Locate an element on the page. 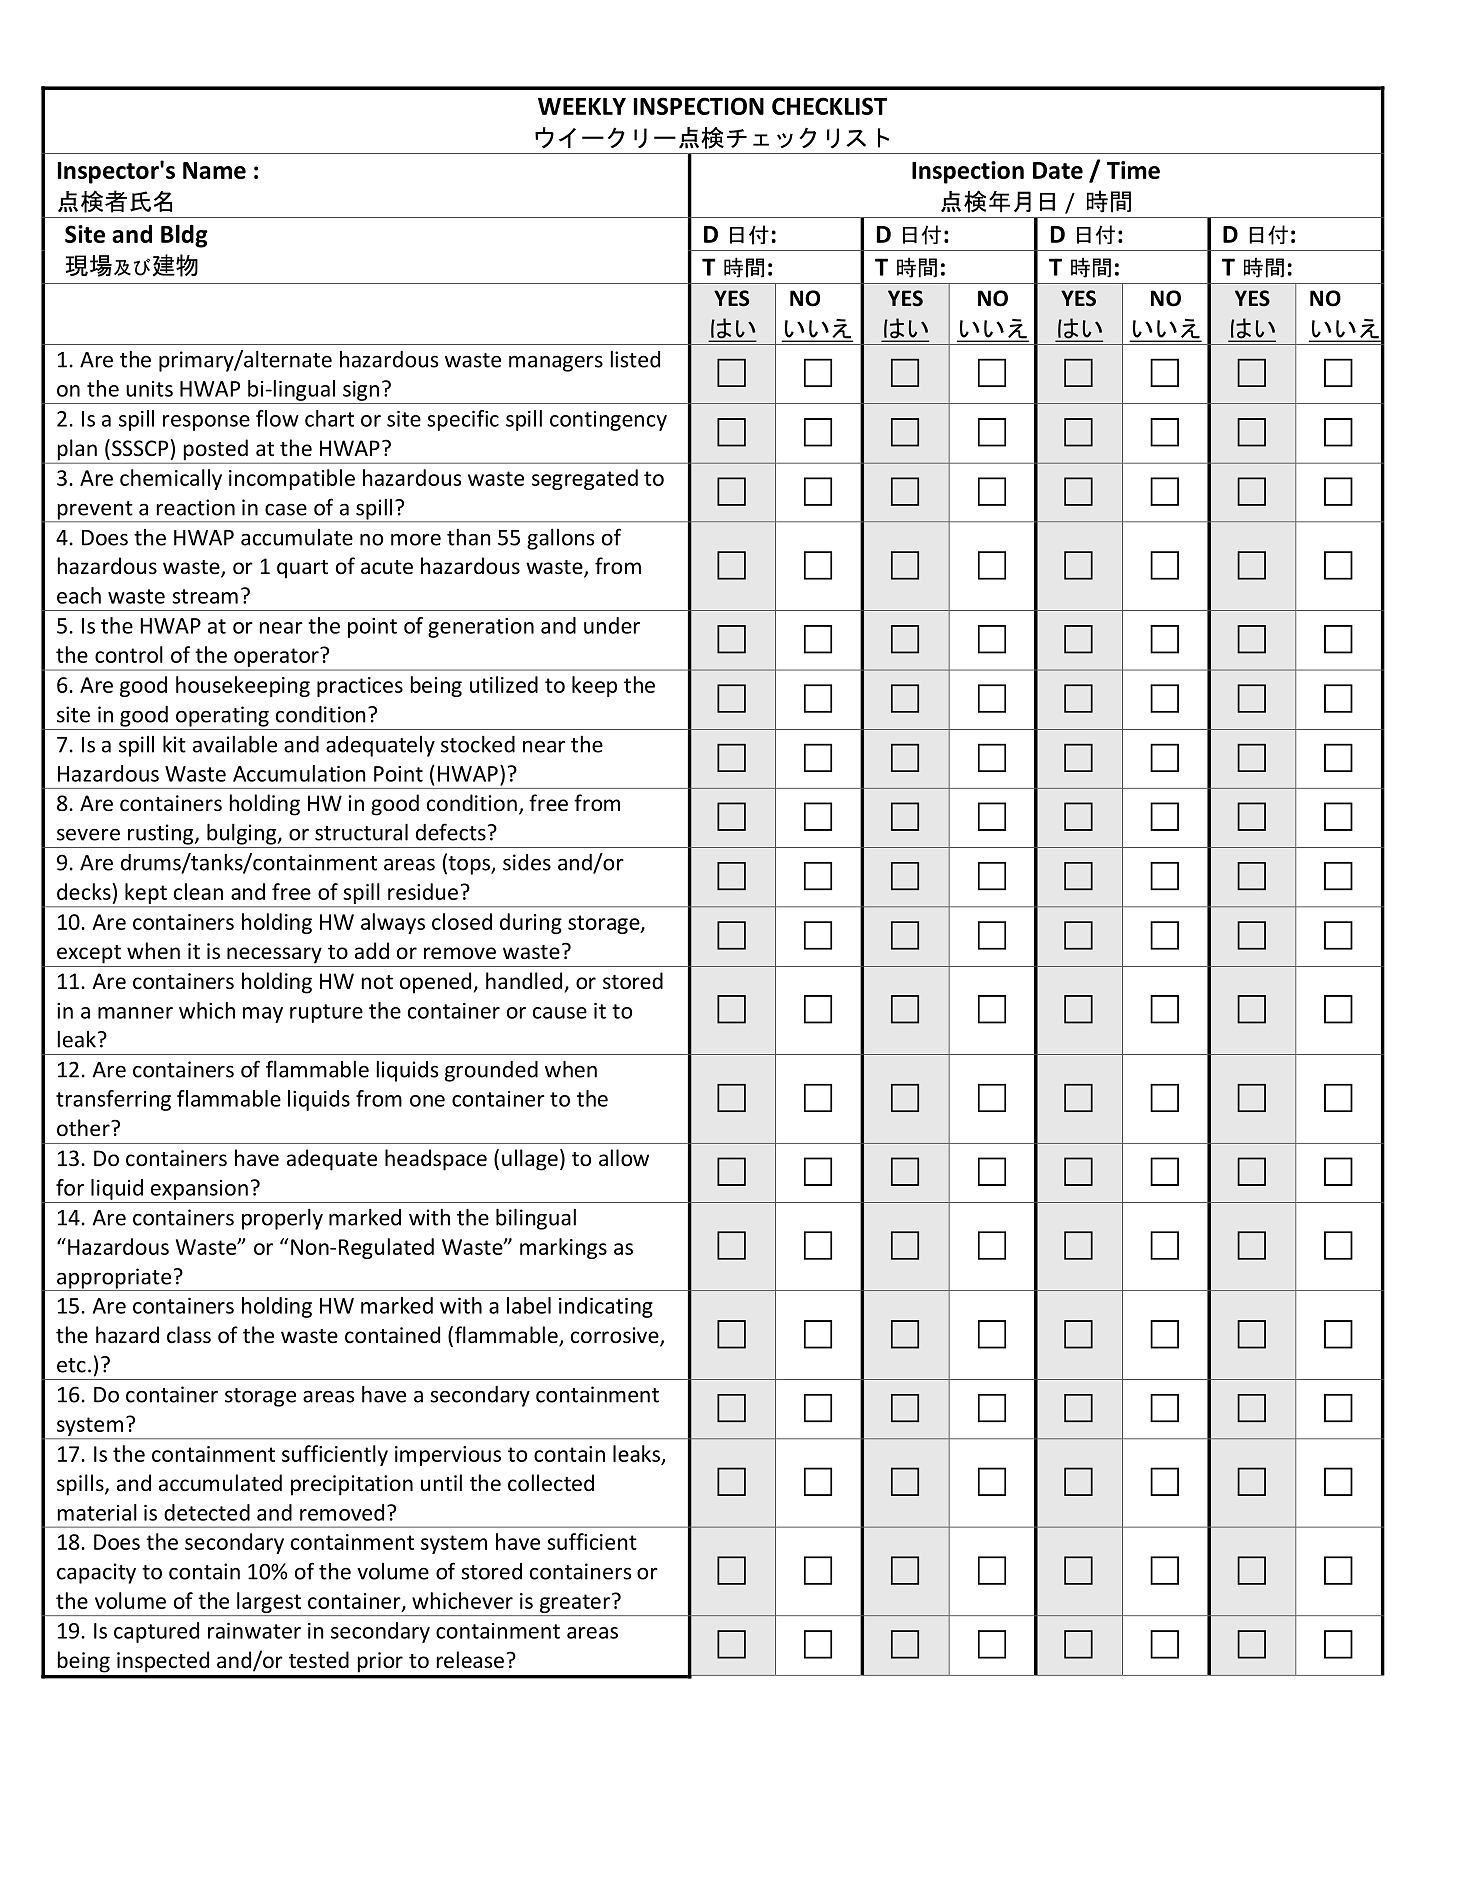 This image has height=1902, width=1469. WEEKLY is located at coordinates (582, 106).
